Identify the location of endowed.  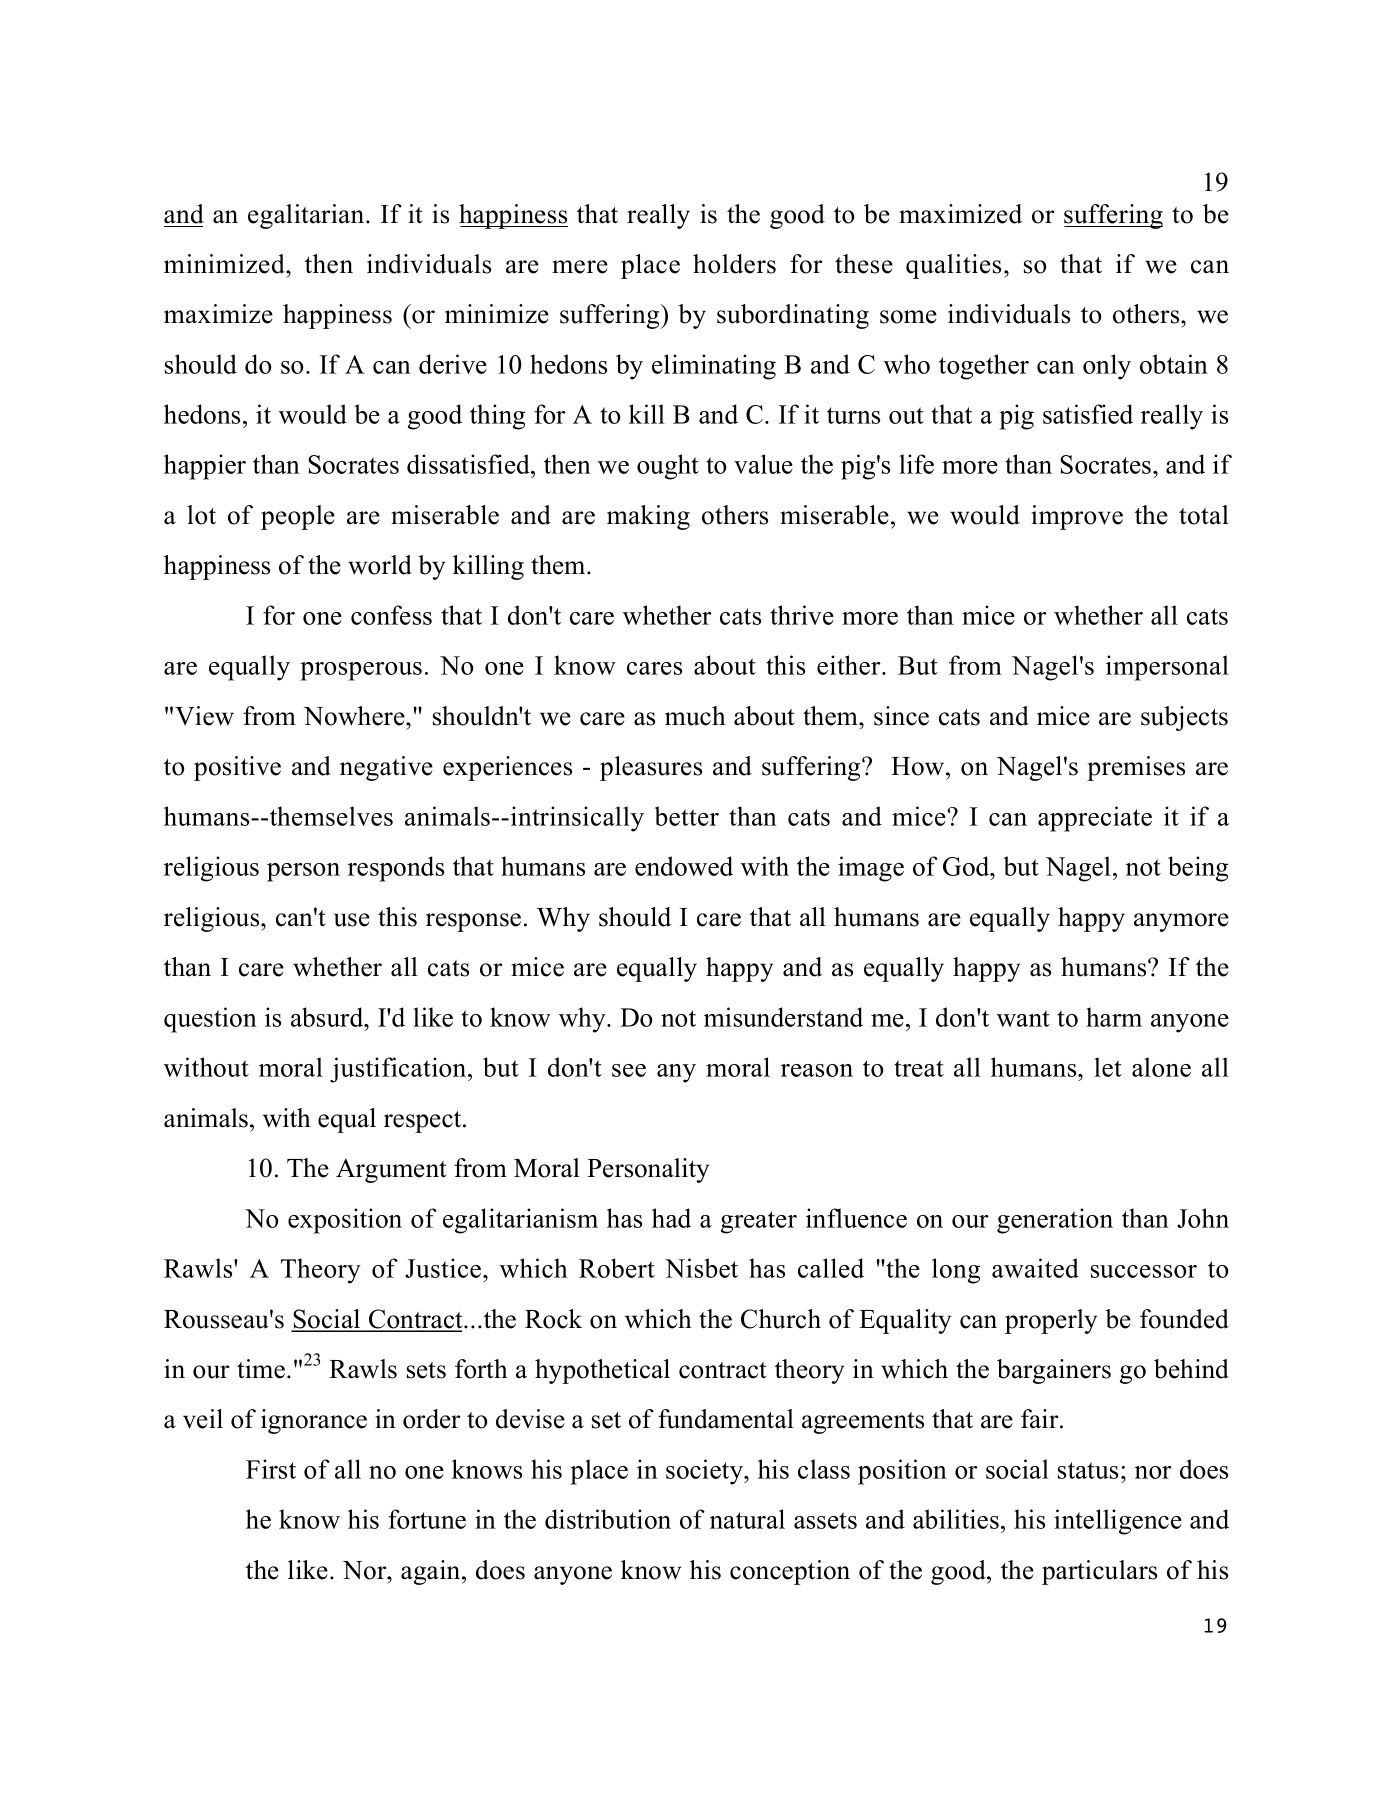
(684, 866).
